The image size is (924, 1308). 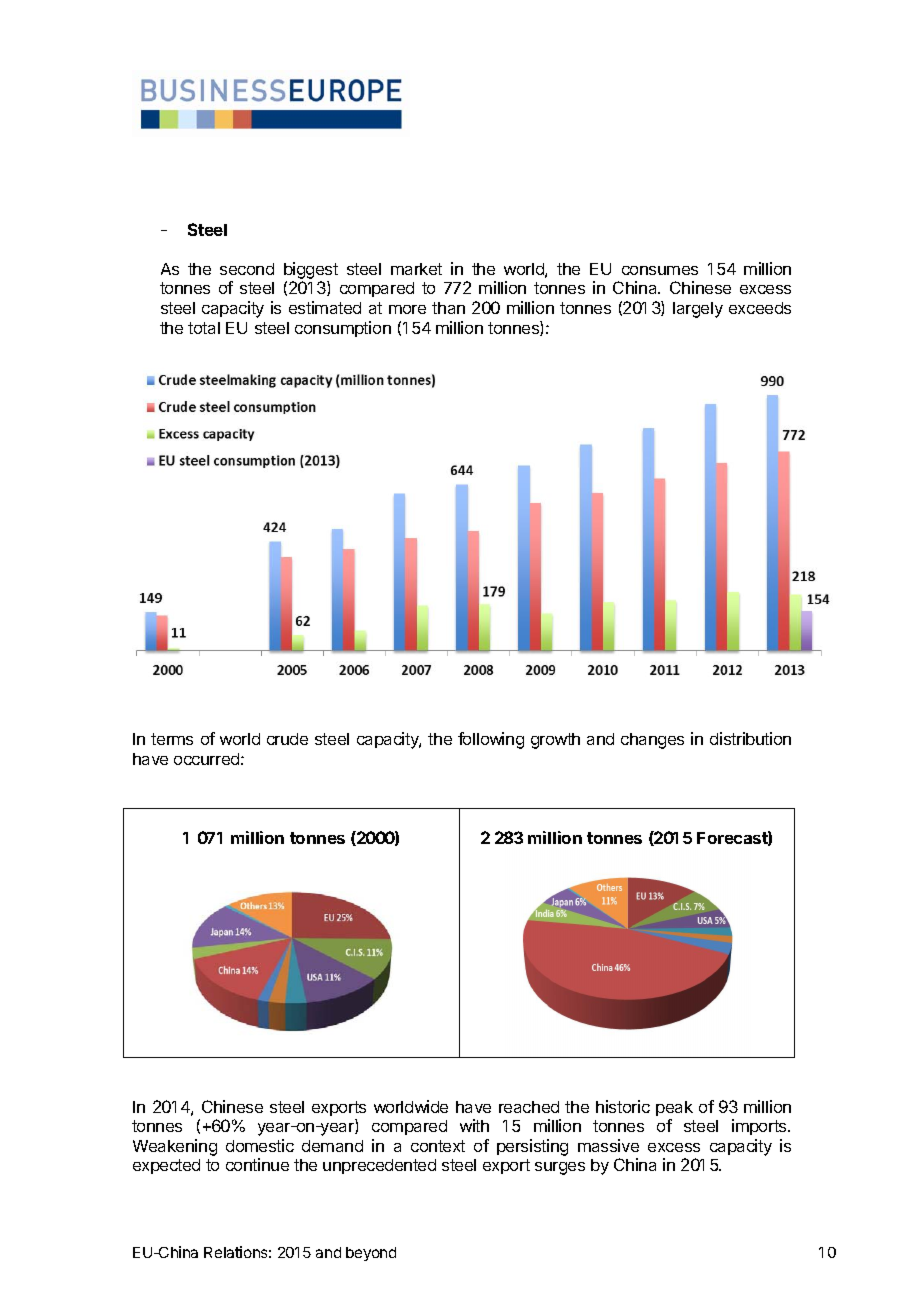 I want to click on continue, so click(x=257, y=1164).
